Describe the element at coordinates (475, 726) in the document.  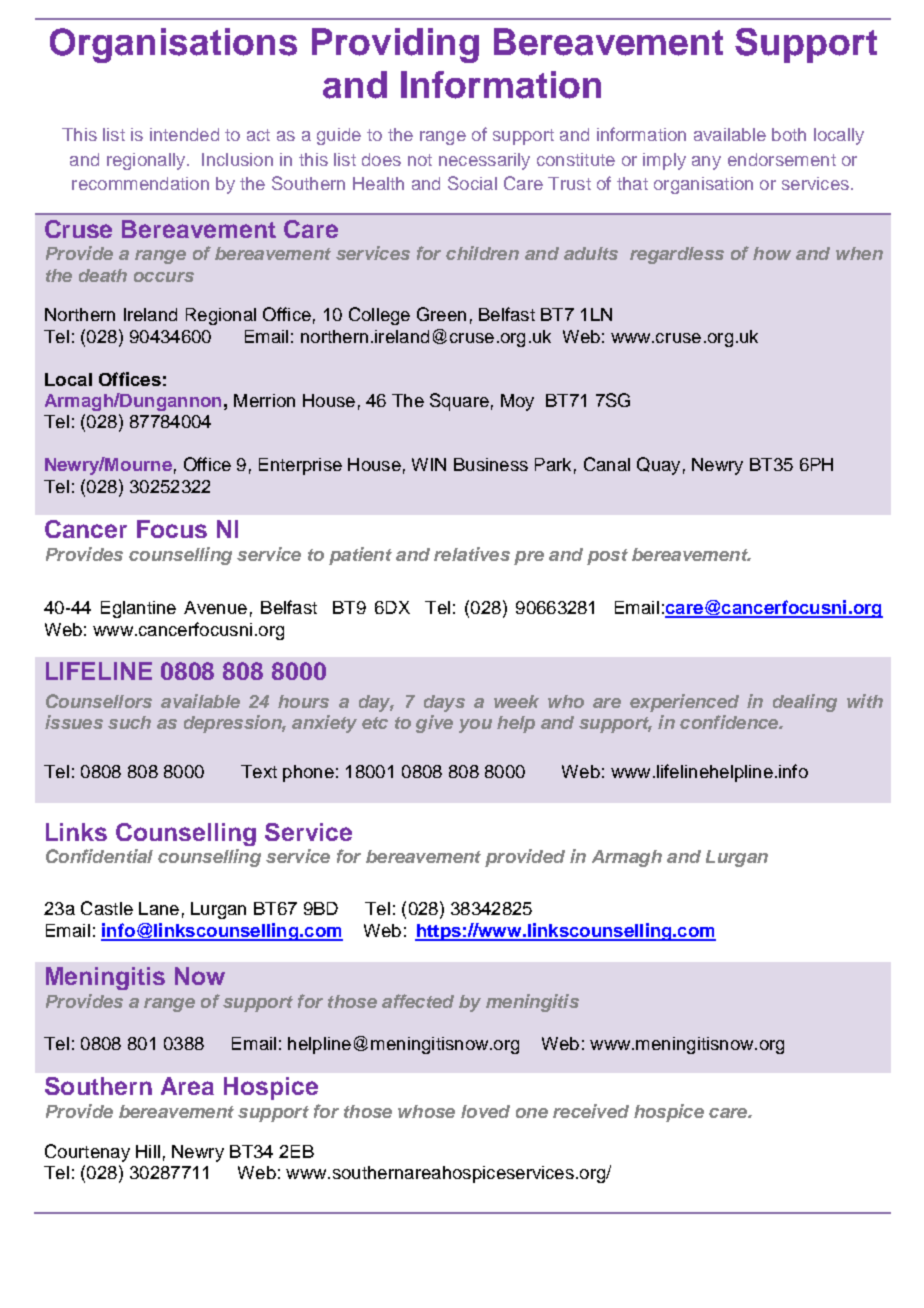
I see `you` at that location.
